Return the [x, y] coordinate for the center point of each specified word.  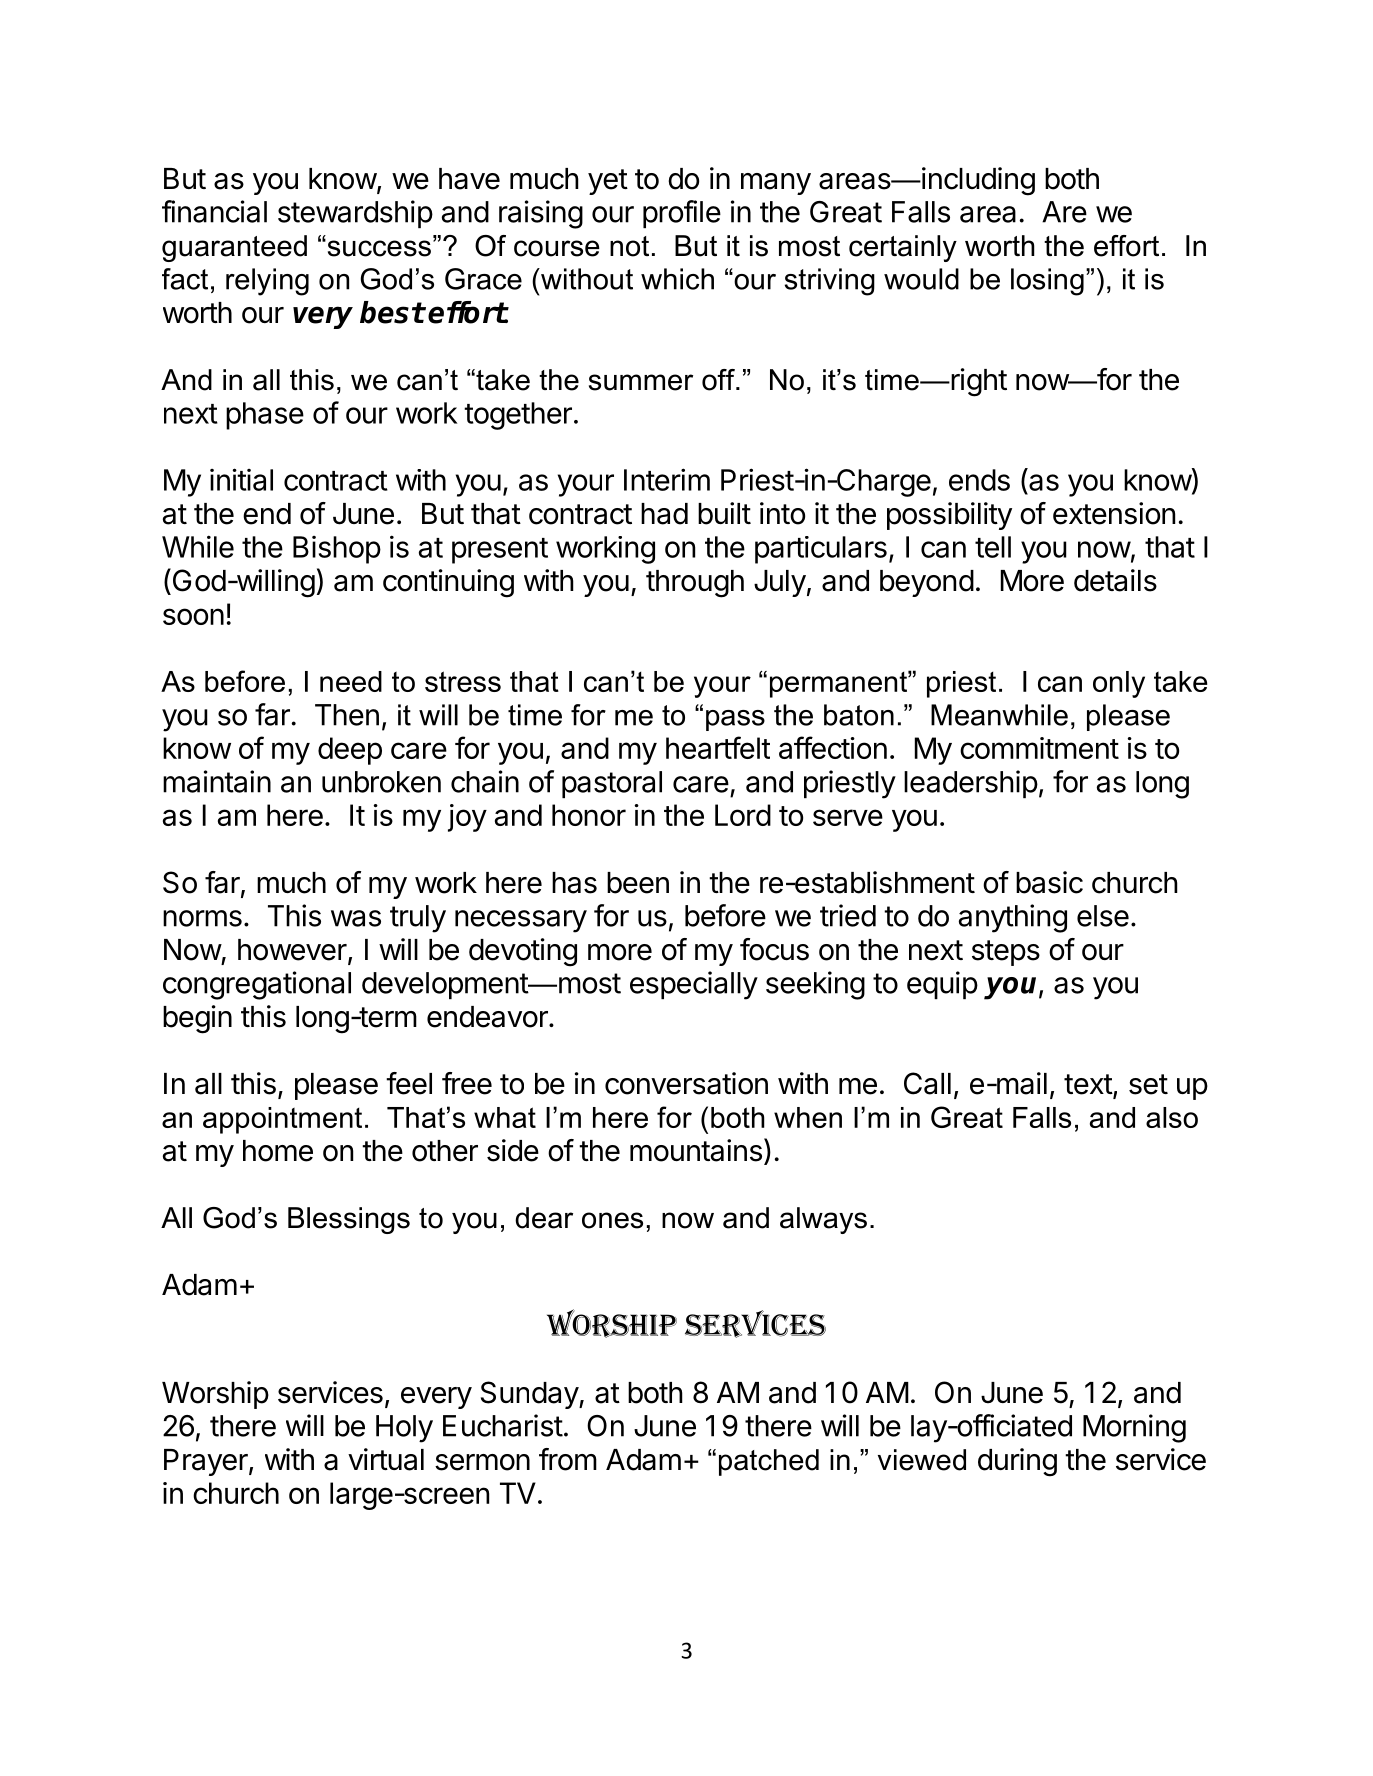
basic [1049, 882]
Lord [743, 815]
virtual [386, 1459]
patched [769, 1462]
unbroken [381, 782]
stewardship [355, 214]
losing [1047, 282]
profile [682, 214]
